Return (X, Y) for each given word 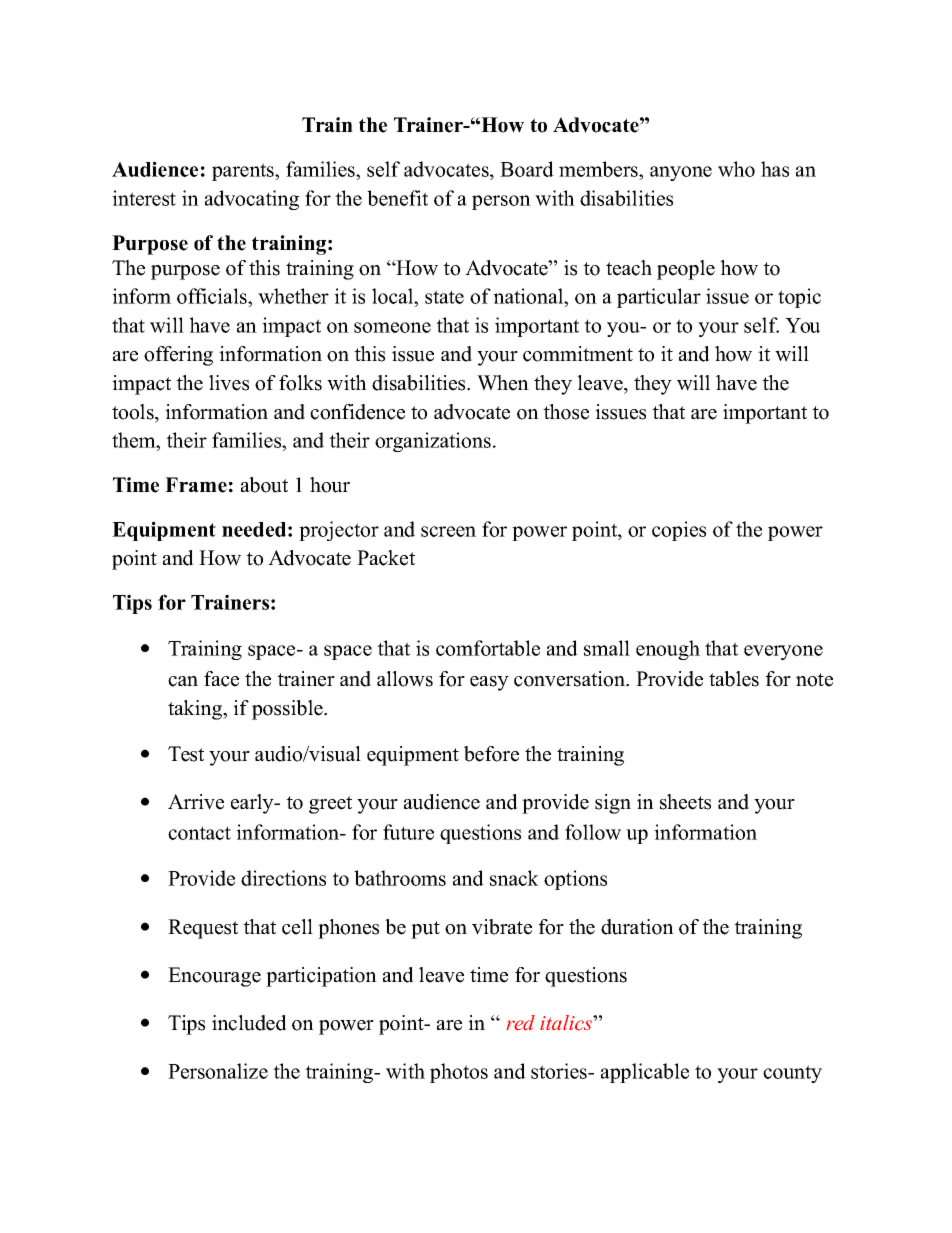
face (221, 679)
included (249, 1023)
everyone (783, 652)
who (736, 169)
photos (459, 1073)
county (792, 1074)
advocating (252, 200)
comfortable (488, 648)
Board (527, 169)
